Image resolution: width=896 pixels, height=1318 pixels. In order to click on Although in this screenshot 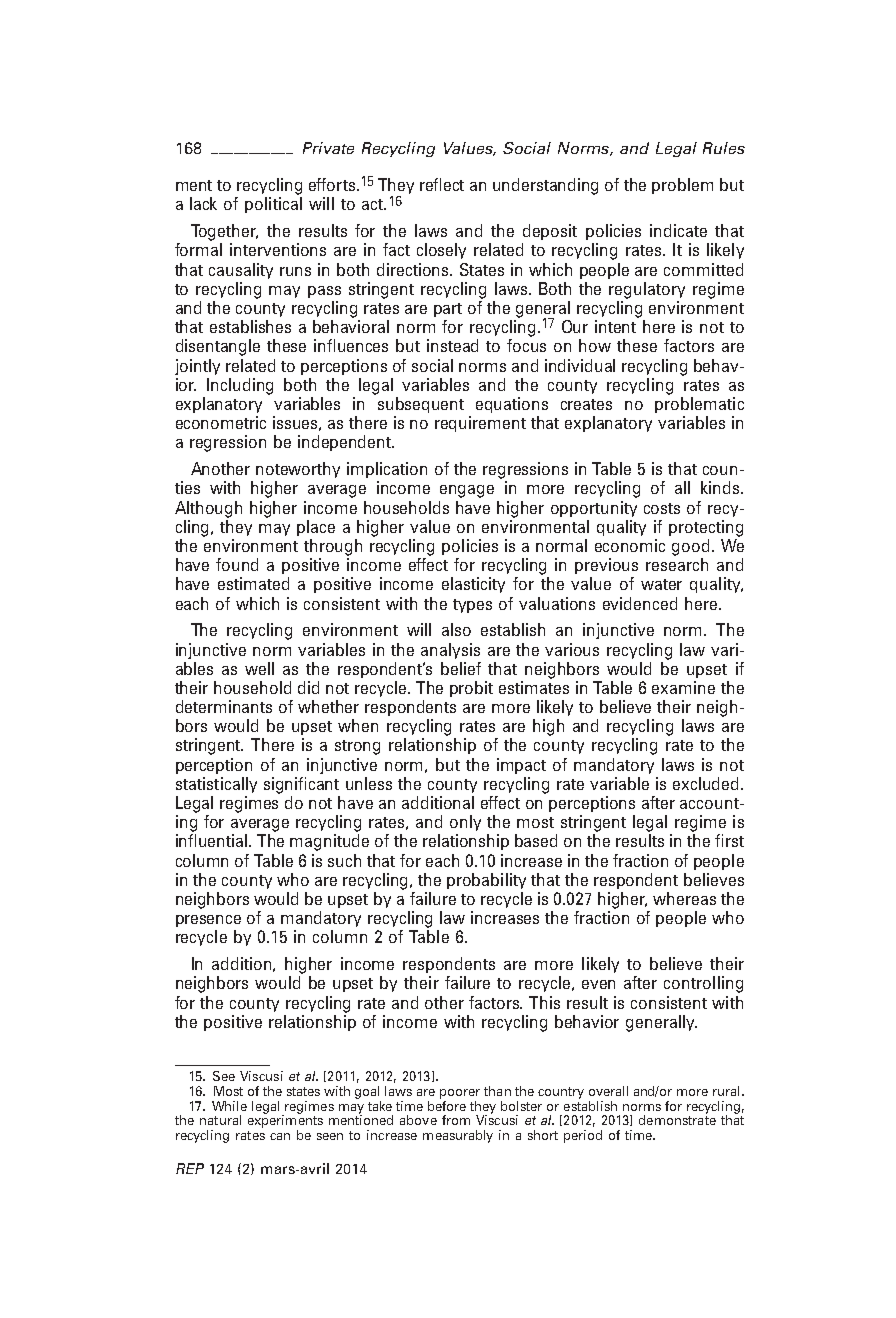, I will do `click(208, 509)`.
